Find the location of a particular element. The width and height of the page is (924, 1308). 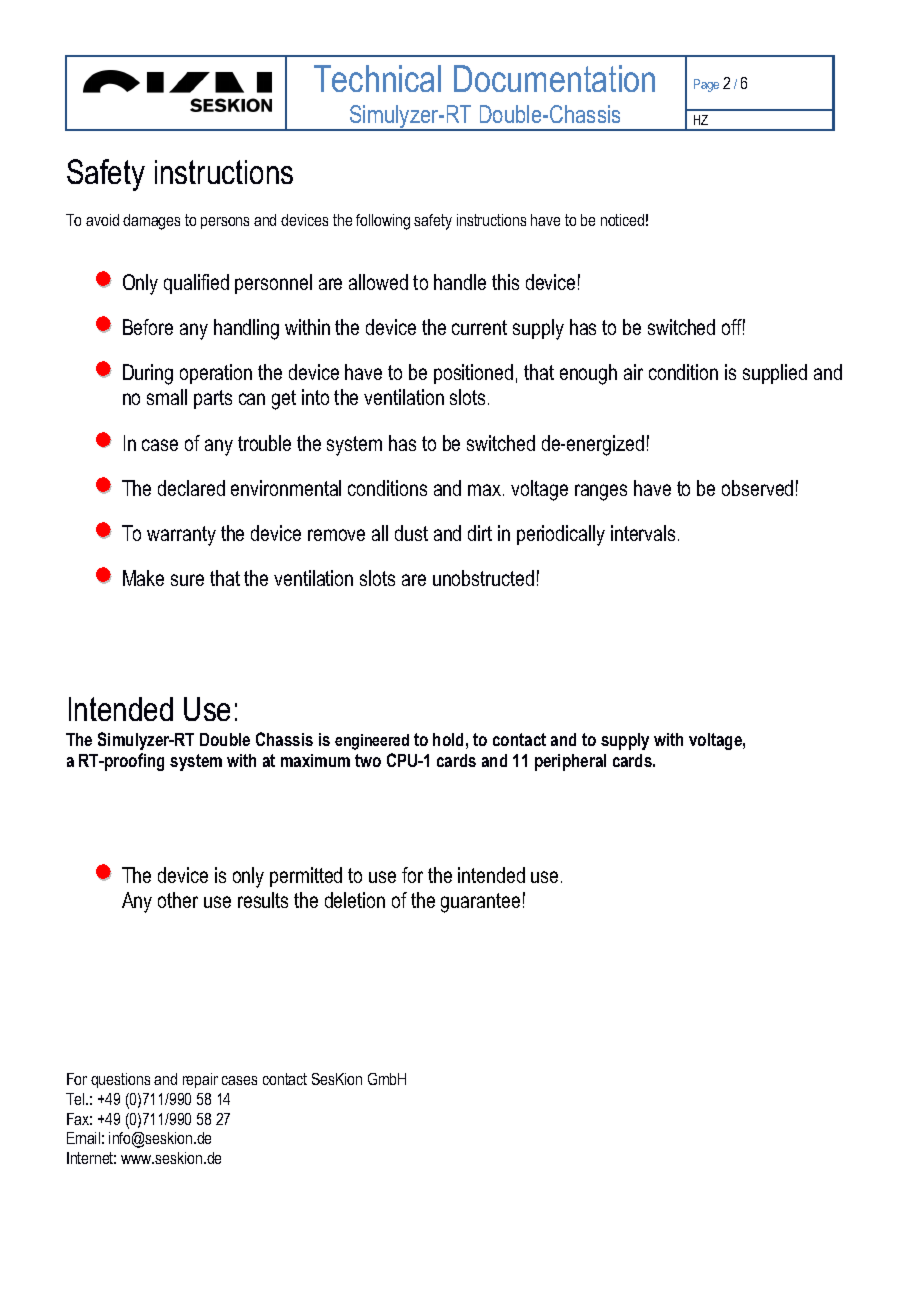

questions is located at coordinates (120, 1080).
